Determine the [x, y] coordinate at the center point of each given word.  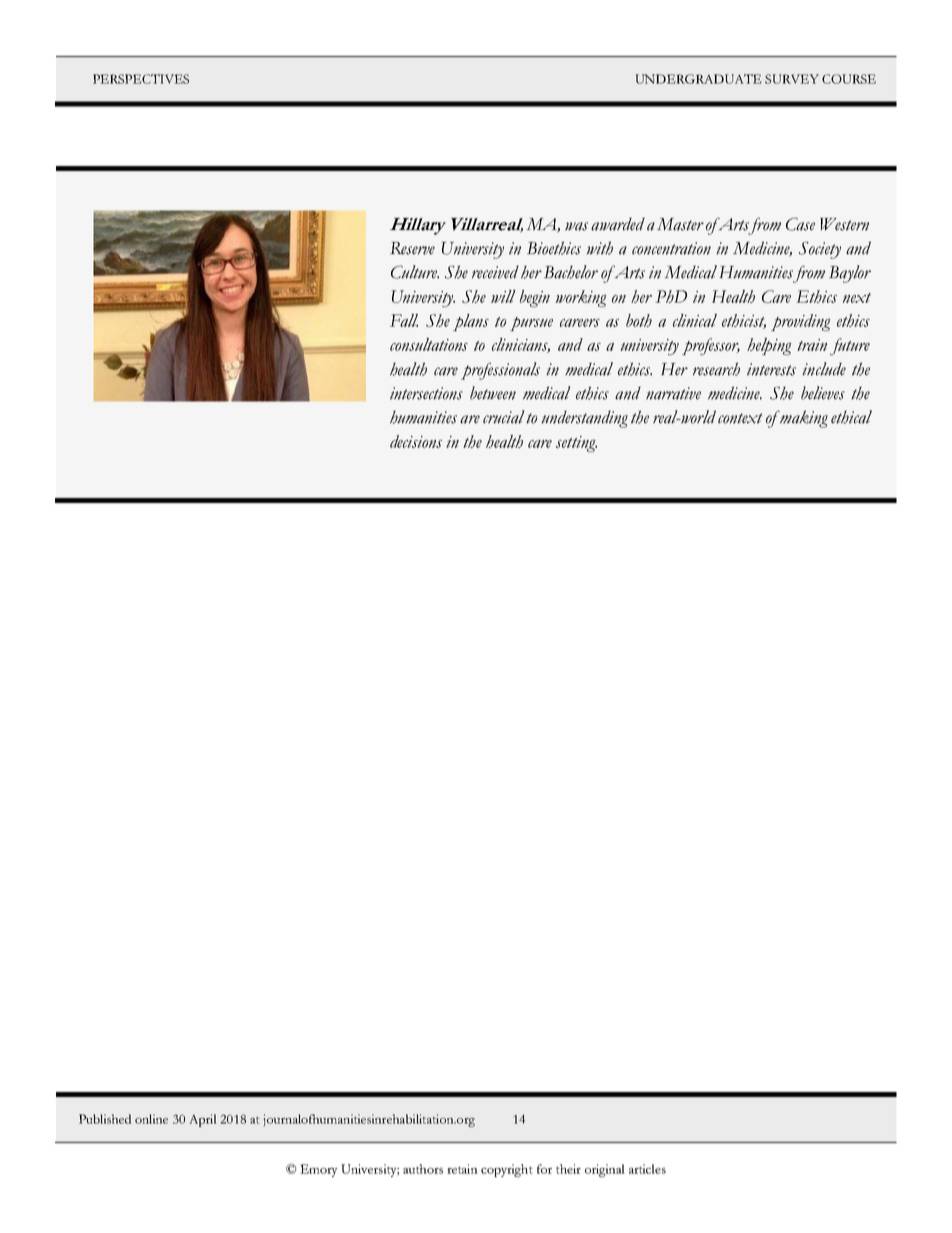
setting [576, 444]
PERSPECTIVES [141, 79]
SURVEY [792, 79]
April [203, 1120]
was [576, 226]
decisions [416, 441]
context [740, 418]
